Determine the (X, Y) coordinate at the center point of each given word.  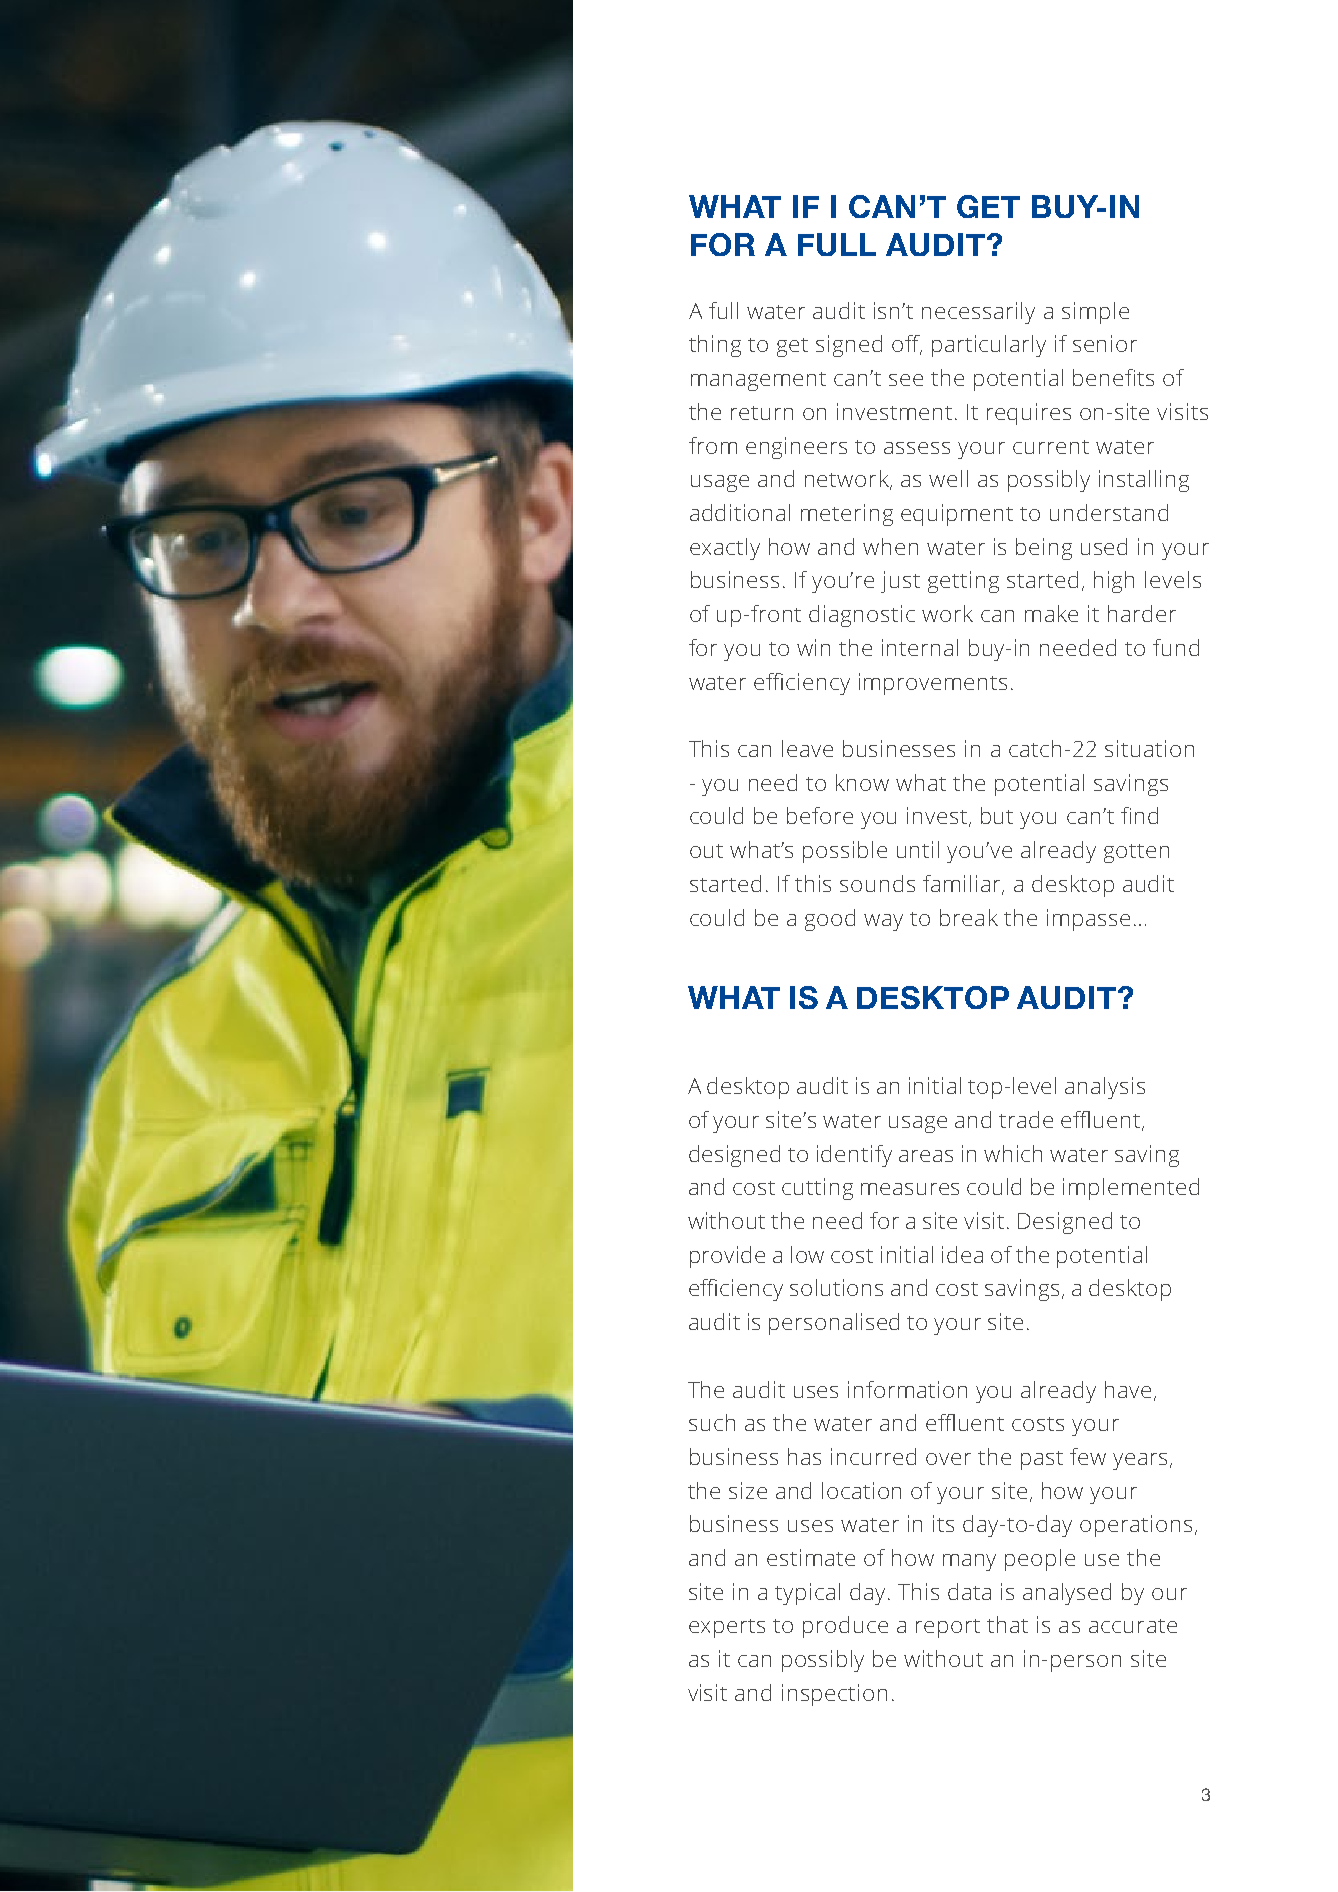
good (830, 920)
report (948, 1628)
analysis (1105, 1088)
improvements (933, 684)
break (969, 917)
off (907, 345)
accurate (1133, 1626)
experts (727, 1628)
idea (962, 1254)
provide (727, 1257)
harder (1142, 613)
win (813, 647)
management (758, 381)
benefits (1113, 377)
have (1128, 1389)
